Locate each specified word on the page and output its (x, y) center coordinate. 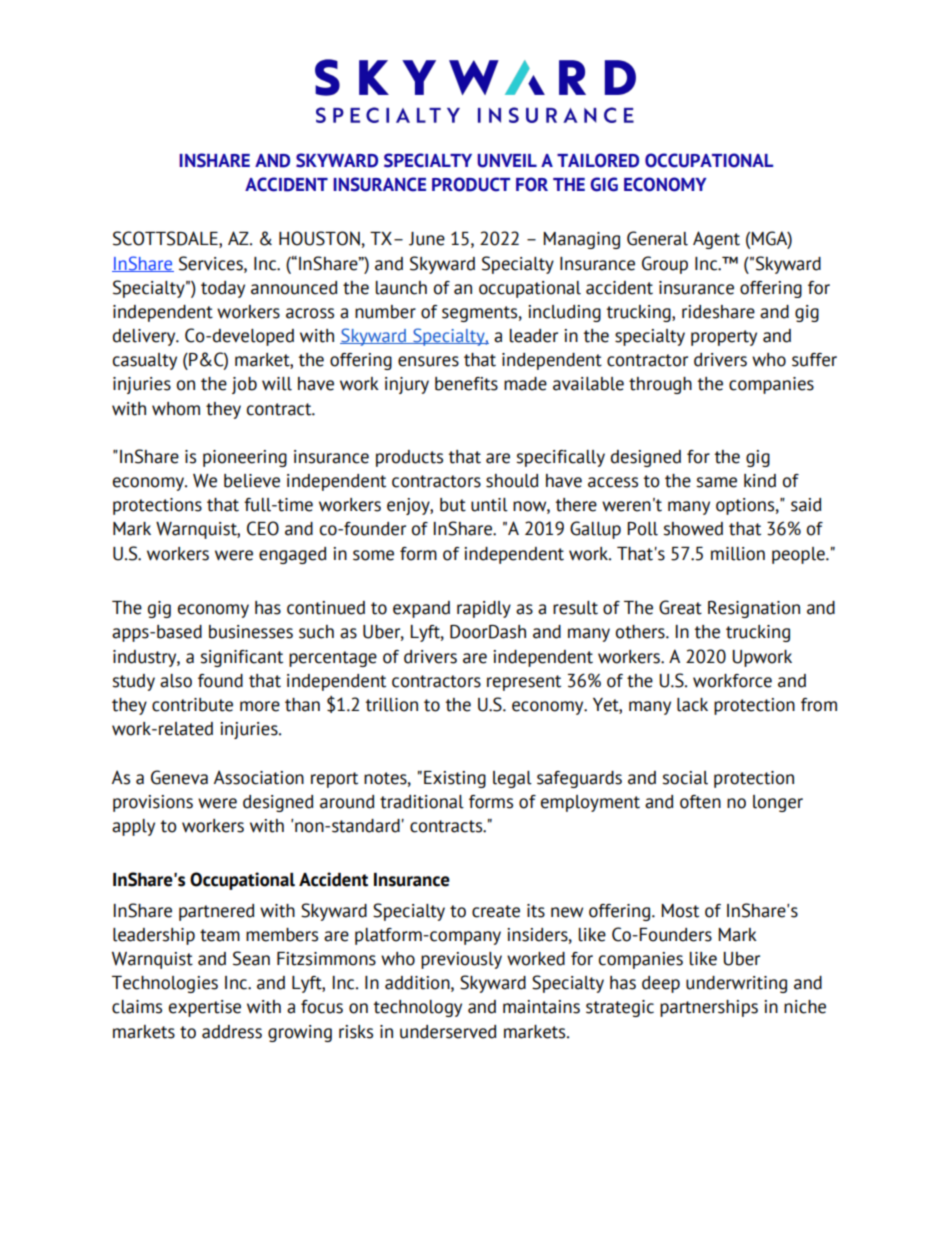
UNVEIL (507, 161)
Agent (716, 240)
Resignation (754, 609)
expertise (205, 1008)
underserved (448, 1032)
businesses (251, 632)
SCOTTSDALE (166, 239)
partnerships (709, 1008)
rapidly (484, 609)
